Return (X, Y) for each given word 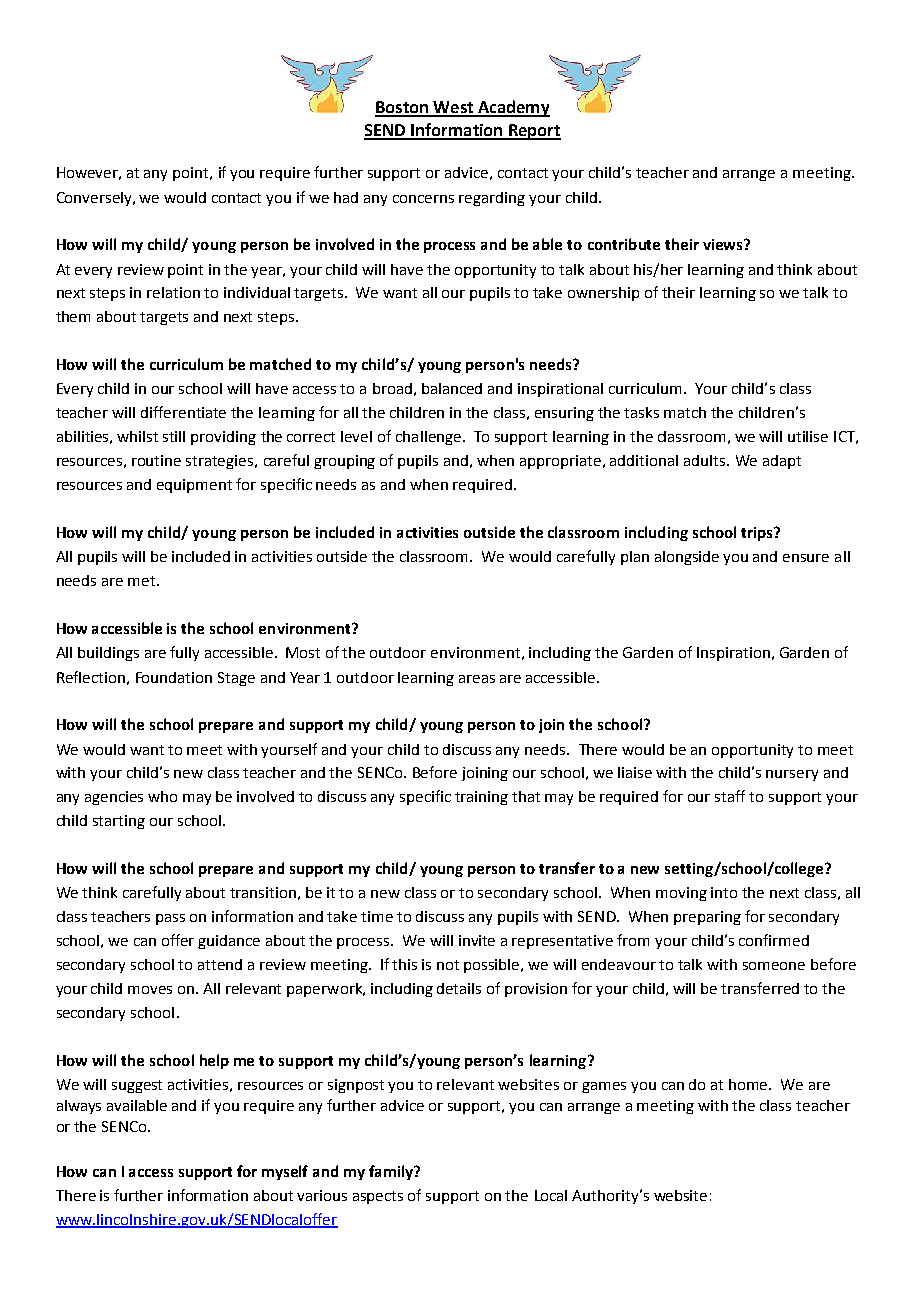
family (392, 1172)
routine (156, 460)
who (162, 796)
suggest (137, 1086)
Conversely (95, 199)
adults (706, 460)
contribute (624, 244)
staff (730, 796)
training (481, 798)
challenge (428, 438)
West (453, 108)
